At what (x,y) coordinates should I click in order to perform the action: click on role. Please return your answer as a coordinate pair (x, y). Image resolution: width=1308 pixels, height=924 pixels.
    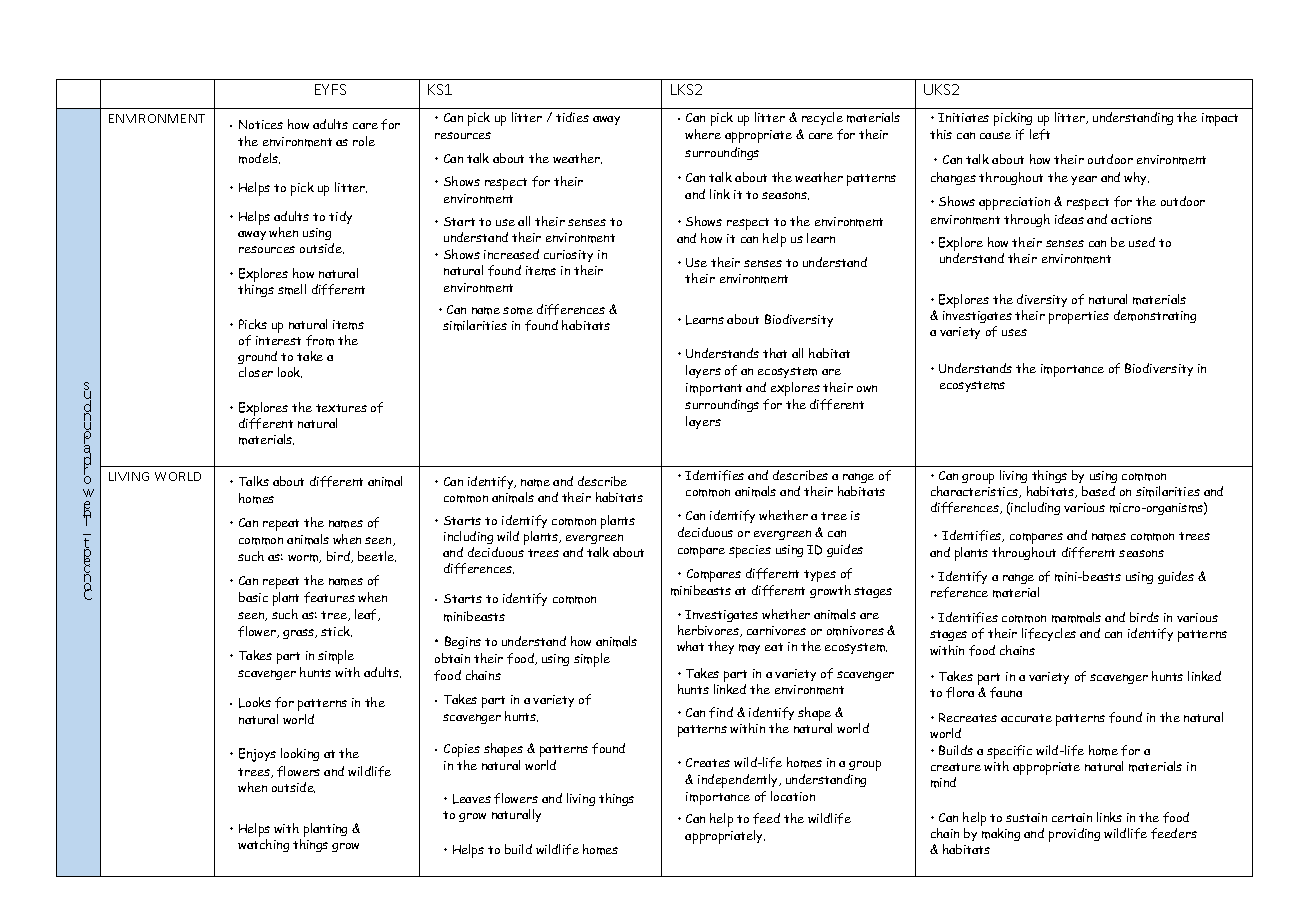
    Looking at the image, I should click on (364, 141).
